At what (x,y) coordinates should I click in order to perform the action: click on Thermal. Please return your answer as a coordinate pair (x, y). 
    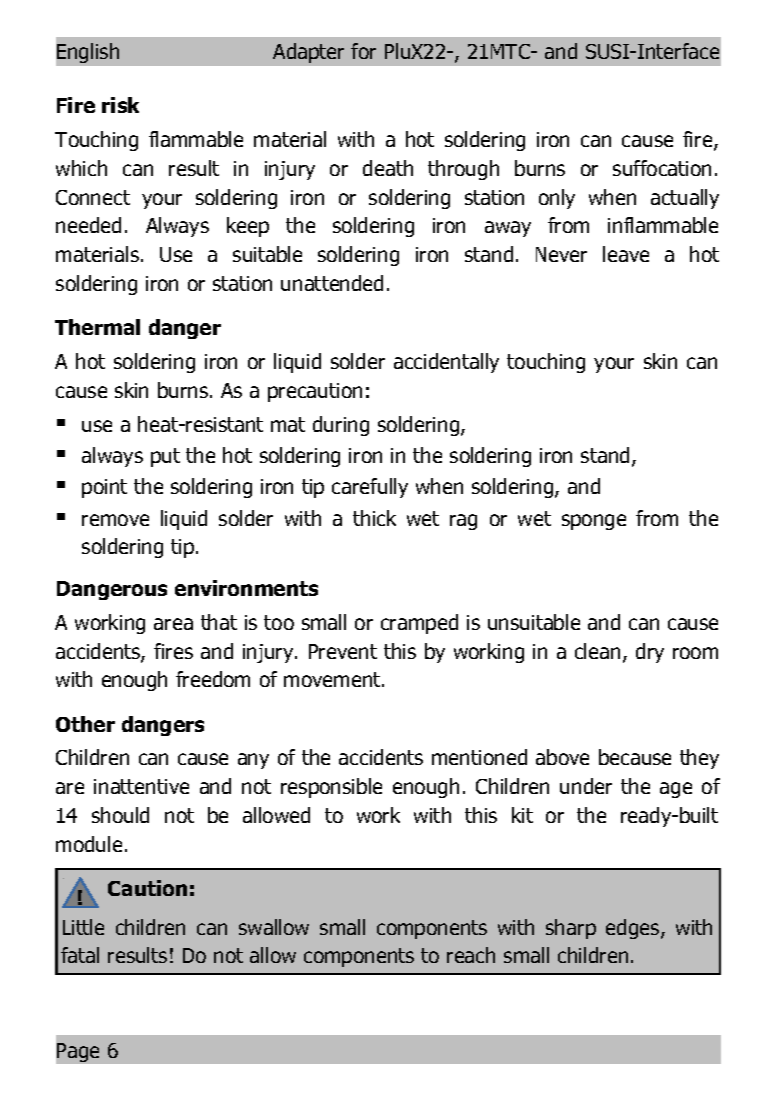
    Looking at the image, I should click on (97, 327).
